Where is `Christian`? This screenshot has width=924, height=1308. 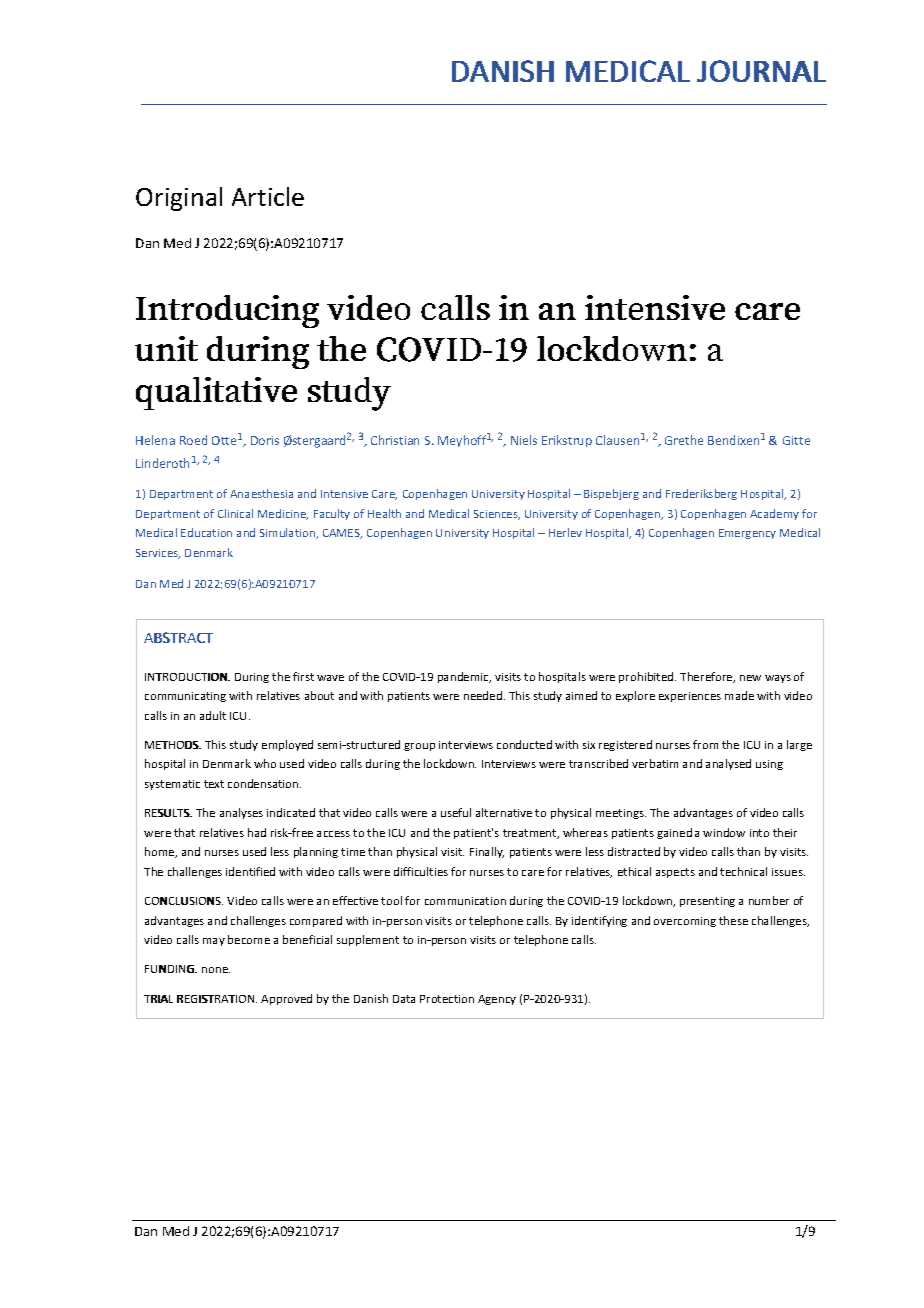 Christian is located at coordinates (395, 440).
